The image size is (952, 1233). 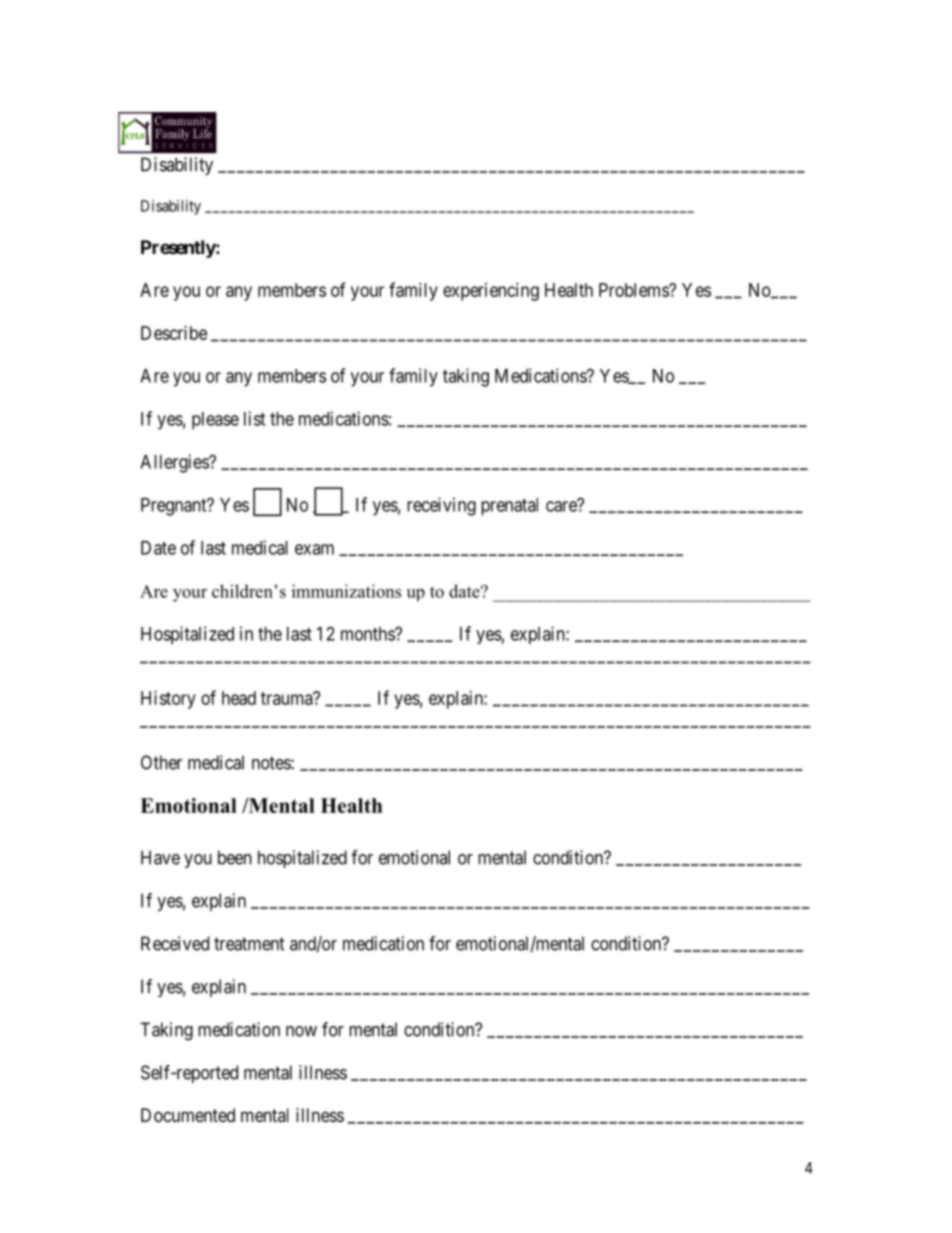 What do you see at coordinates (509, 507) in the screenshot?
I see `prenatal` at bounding box center [509, 507].
